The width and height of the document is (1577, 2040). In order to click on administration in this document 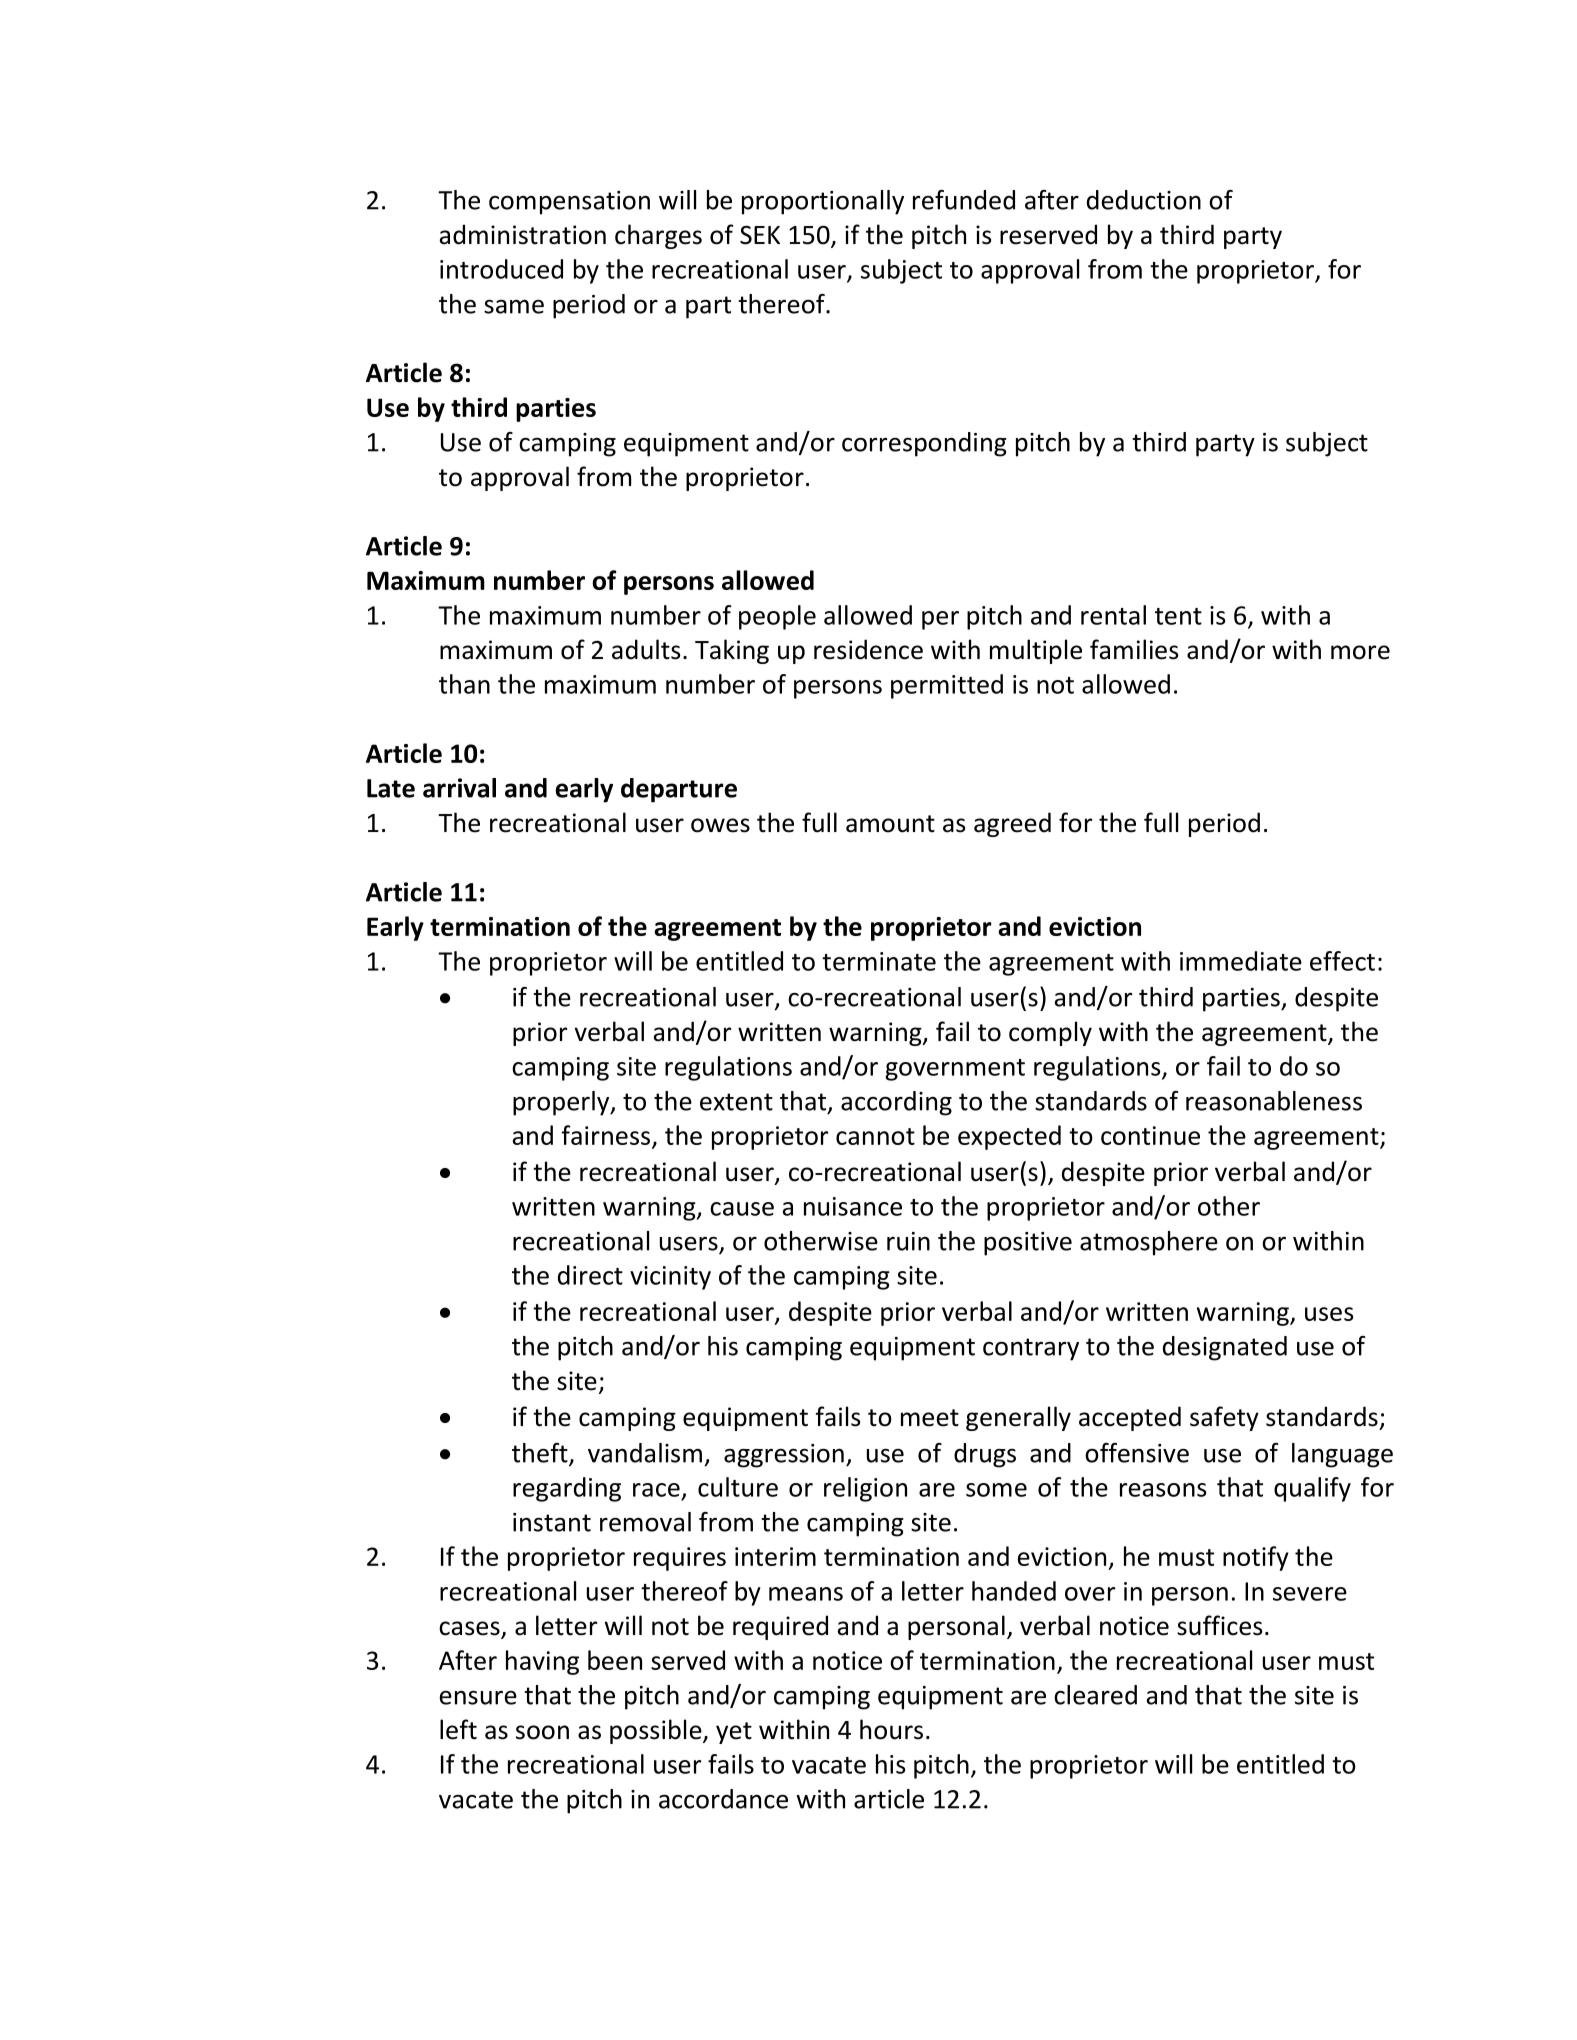, I will do `click(522, 234)`.
